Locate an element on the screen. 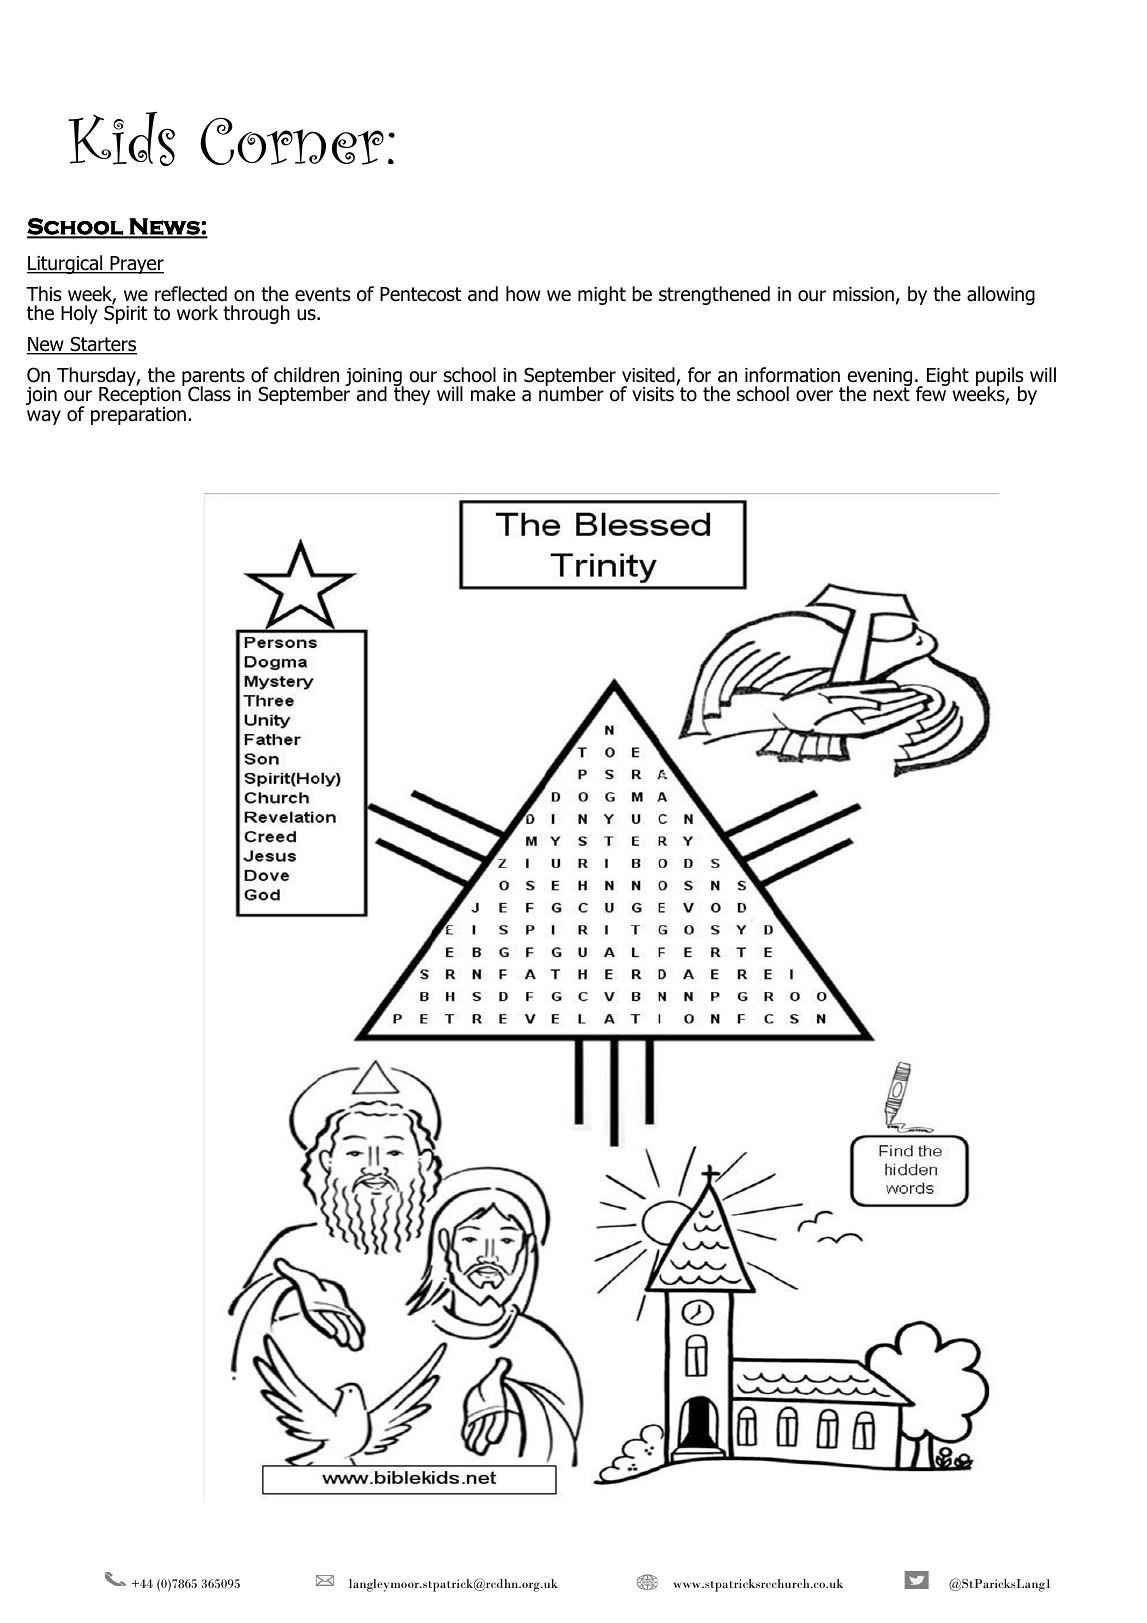 This screenshot has height=1623, width=1147. preparation is located at coordinates (138, 414).
